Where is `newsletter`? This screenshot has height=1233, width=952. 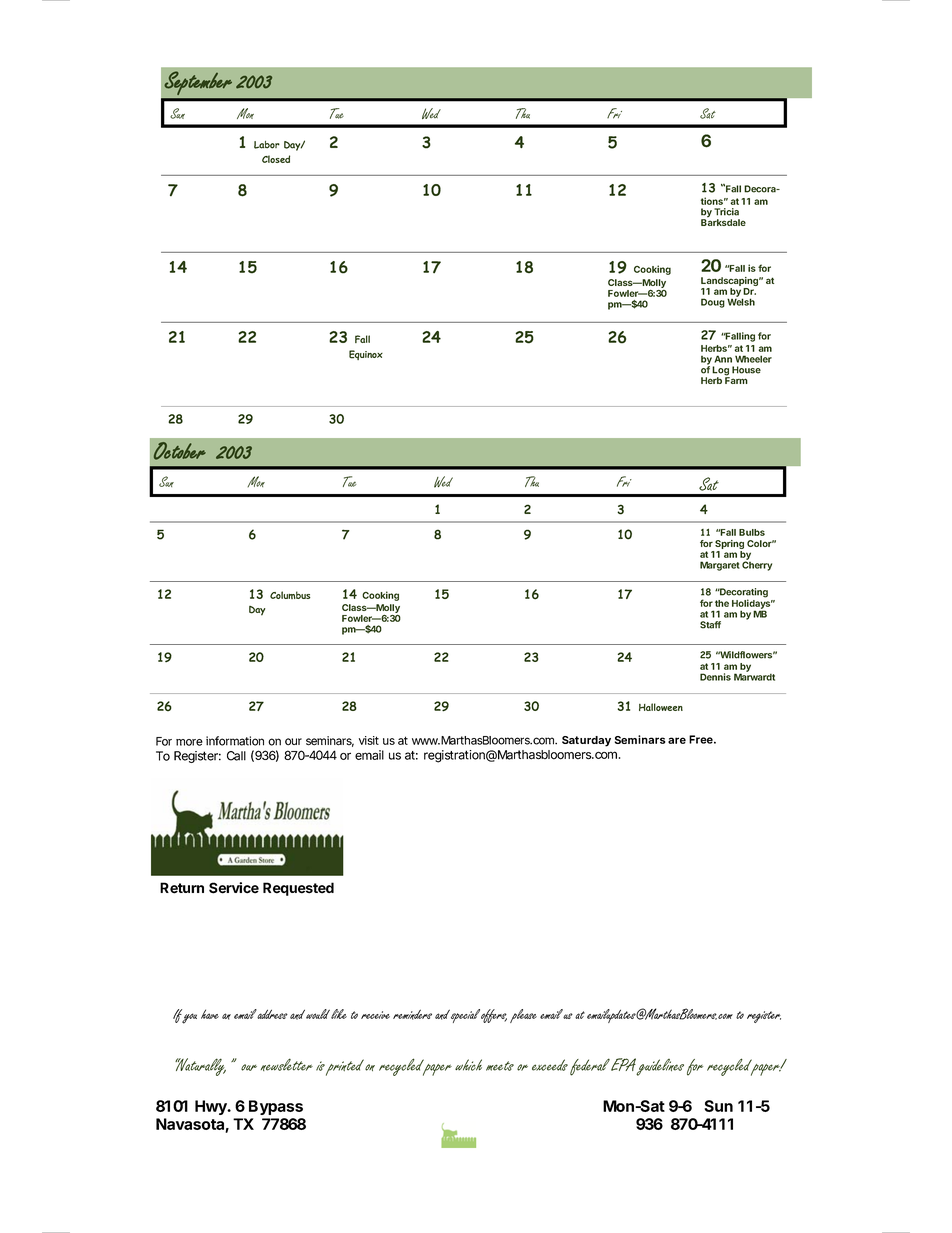
newsletter is located at coordinates (287, 1064).
